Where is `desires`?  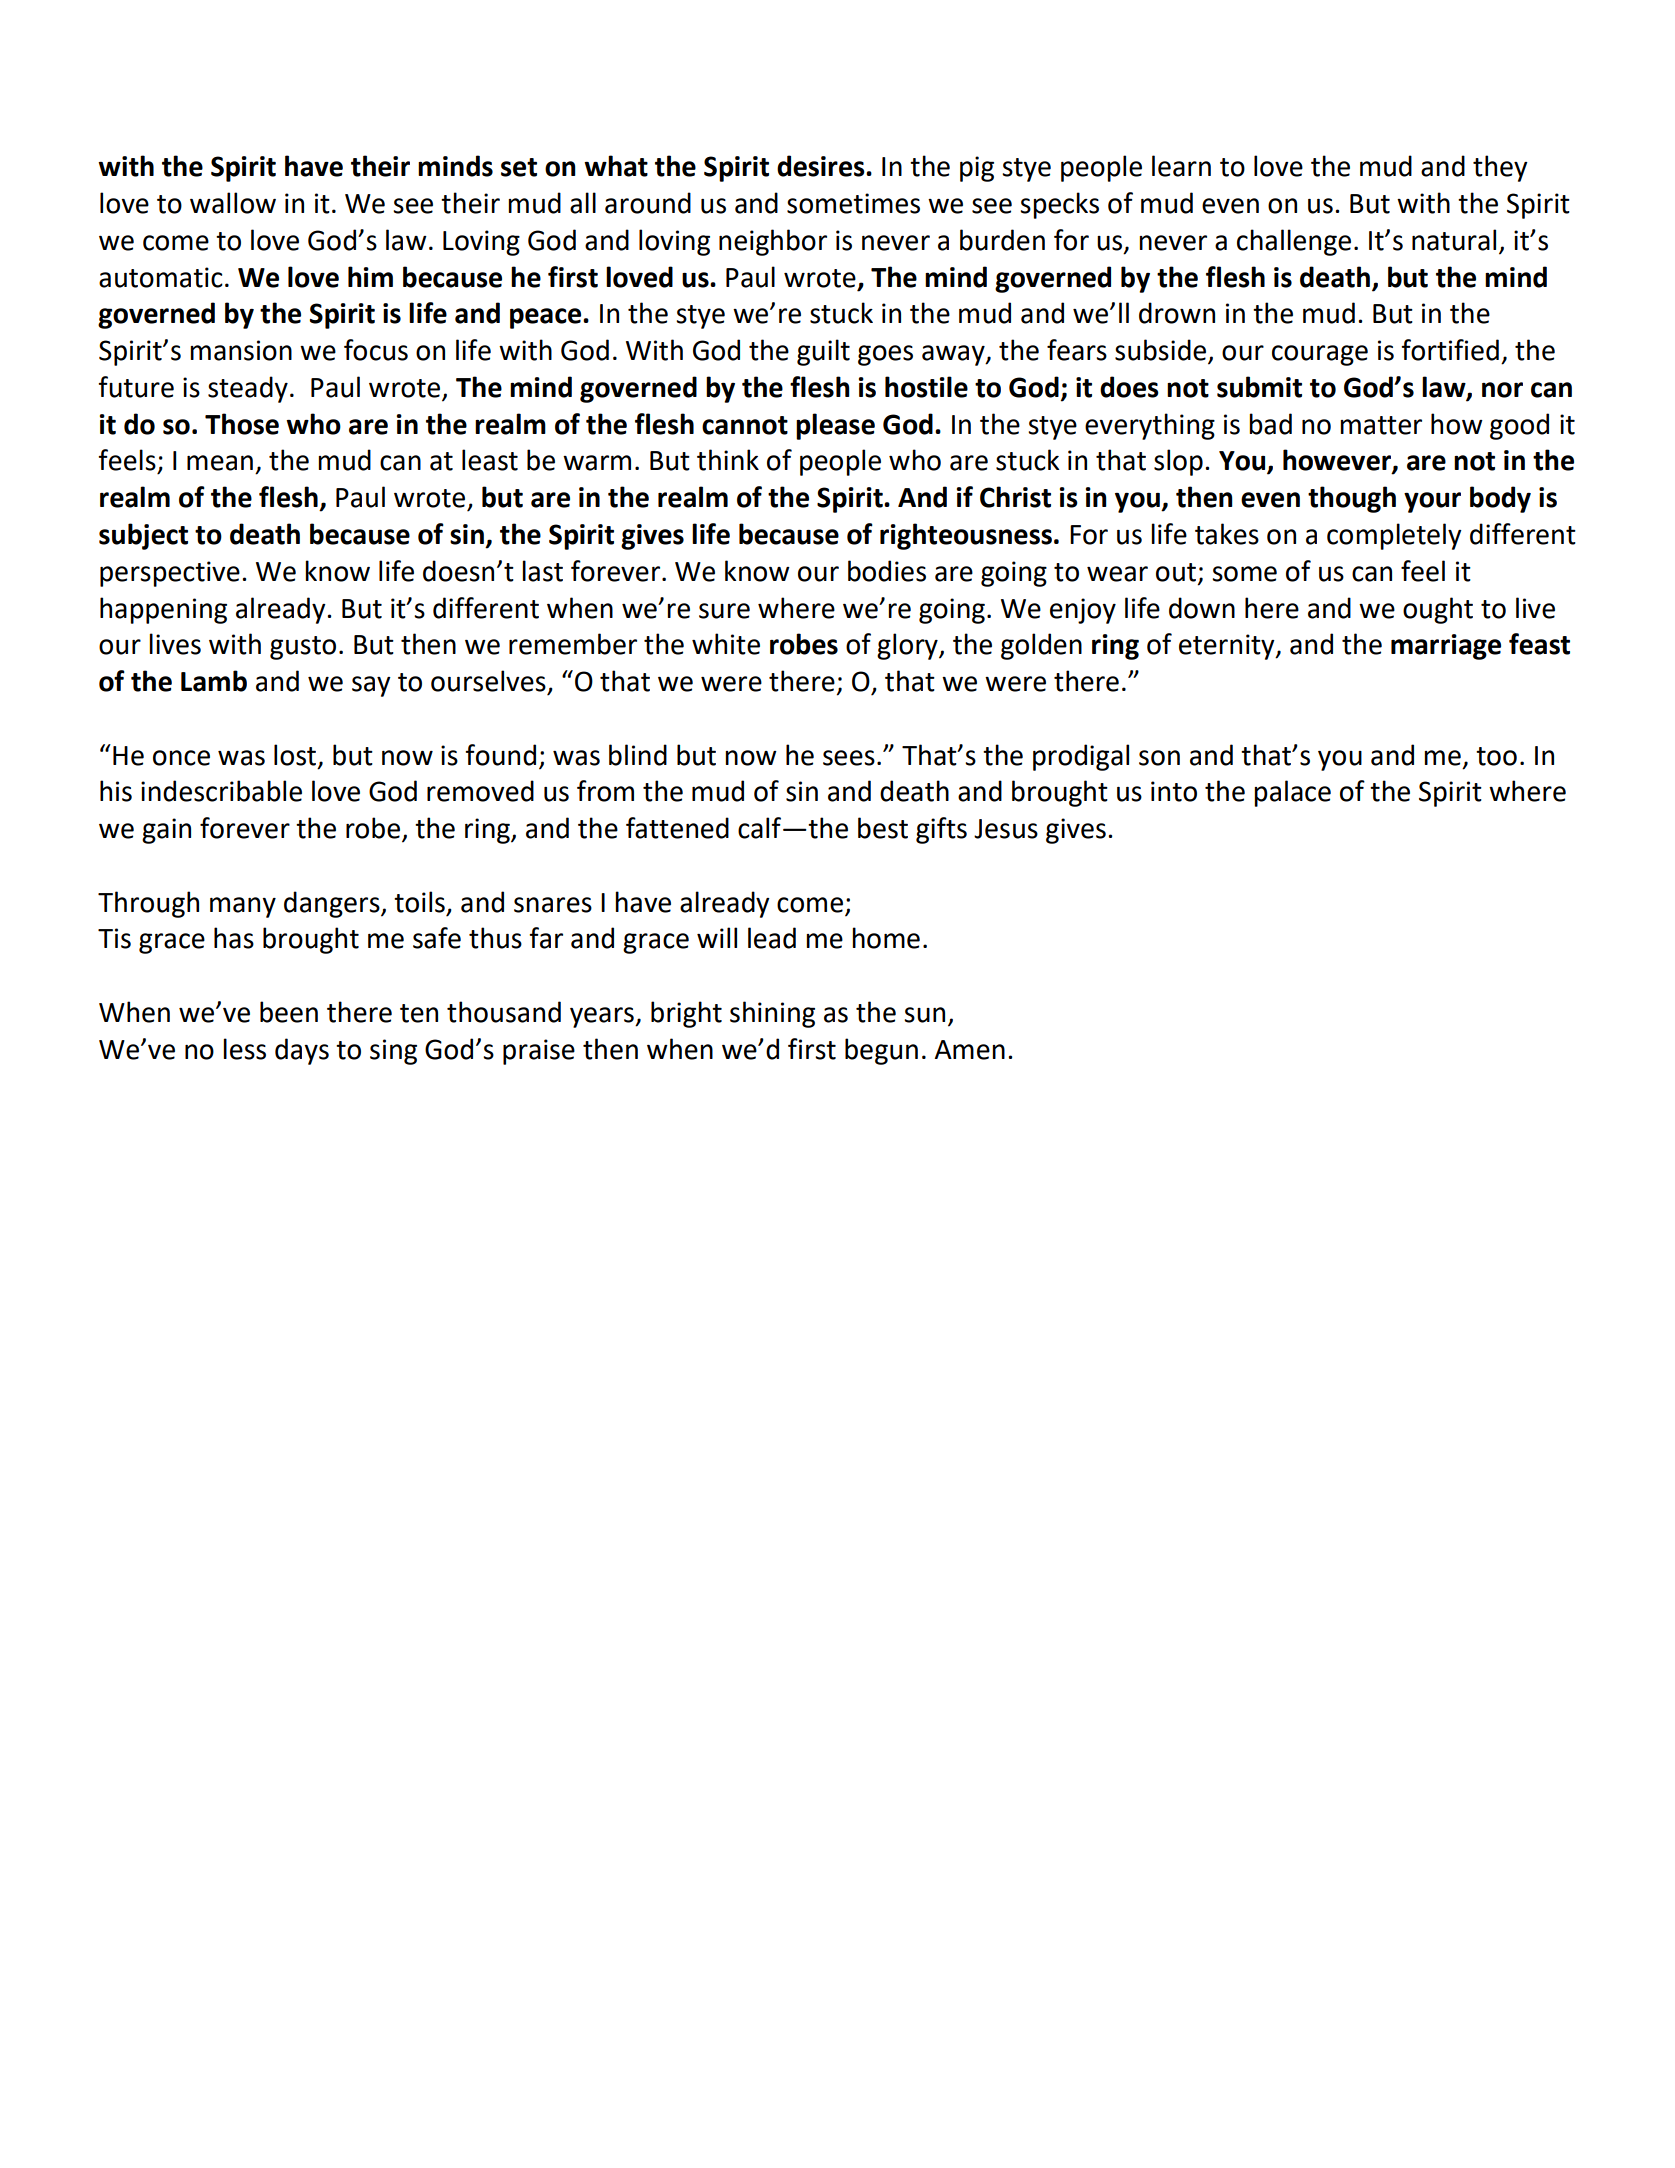
desires is located at coordinates (822, 166).
